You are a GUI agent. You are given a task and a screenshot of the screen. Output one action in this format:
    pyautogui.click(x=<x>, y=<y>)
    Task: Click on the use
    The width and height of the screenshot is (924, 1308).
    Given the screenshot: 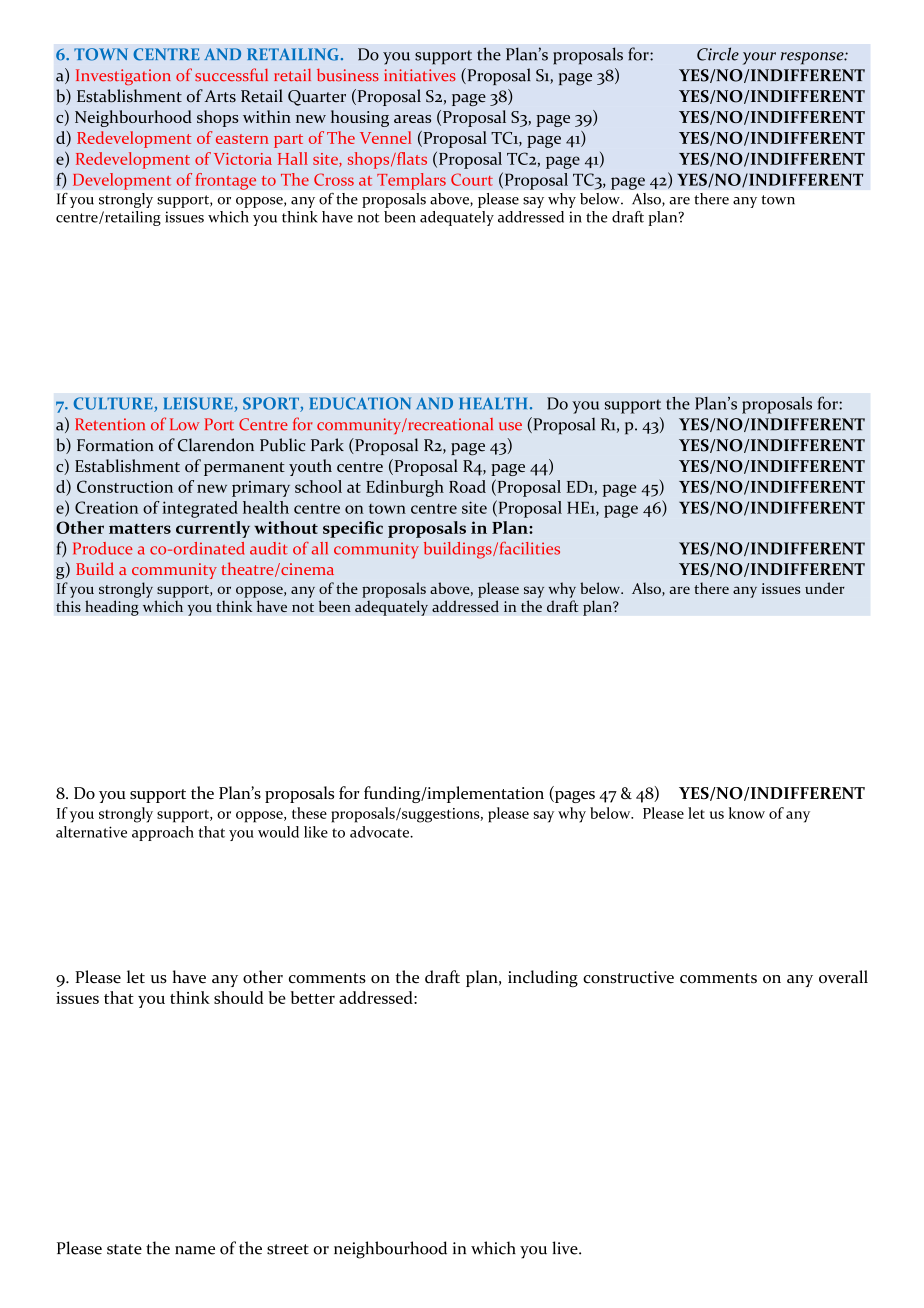 What is the action you would take?
    pyautogui.click(x=510, y=426)
